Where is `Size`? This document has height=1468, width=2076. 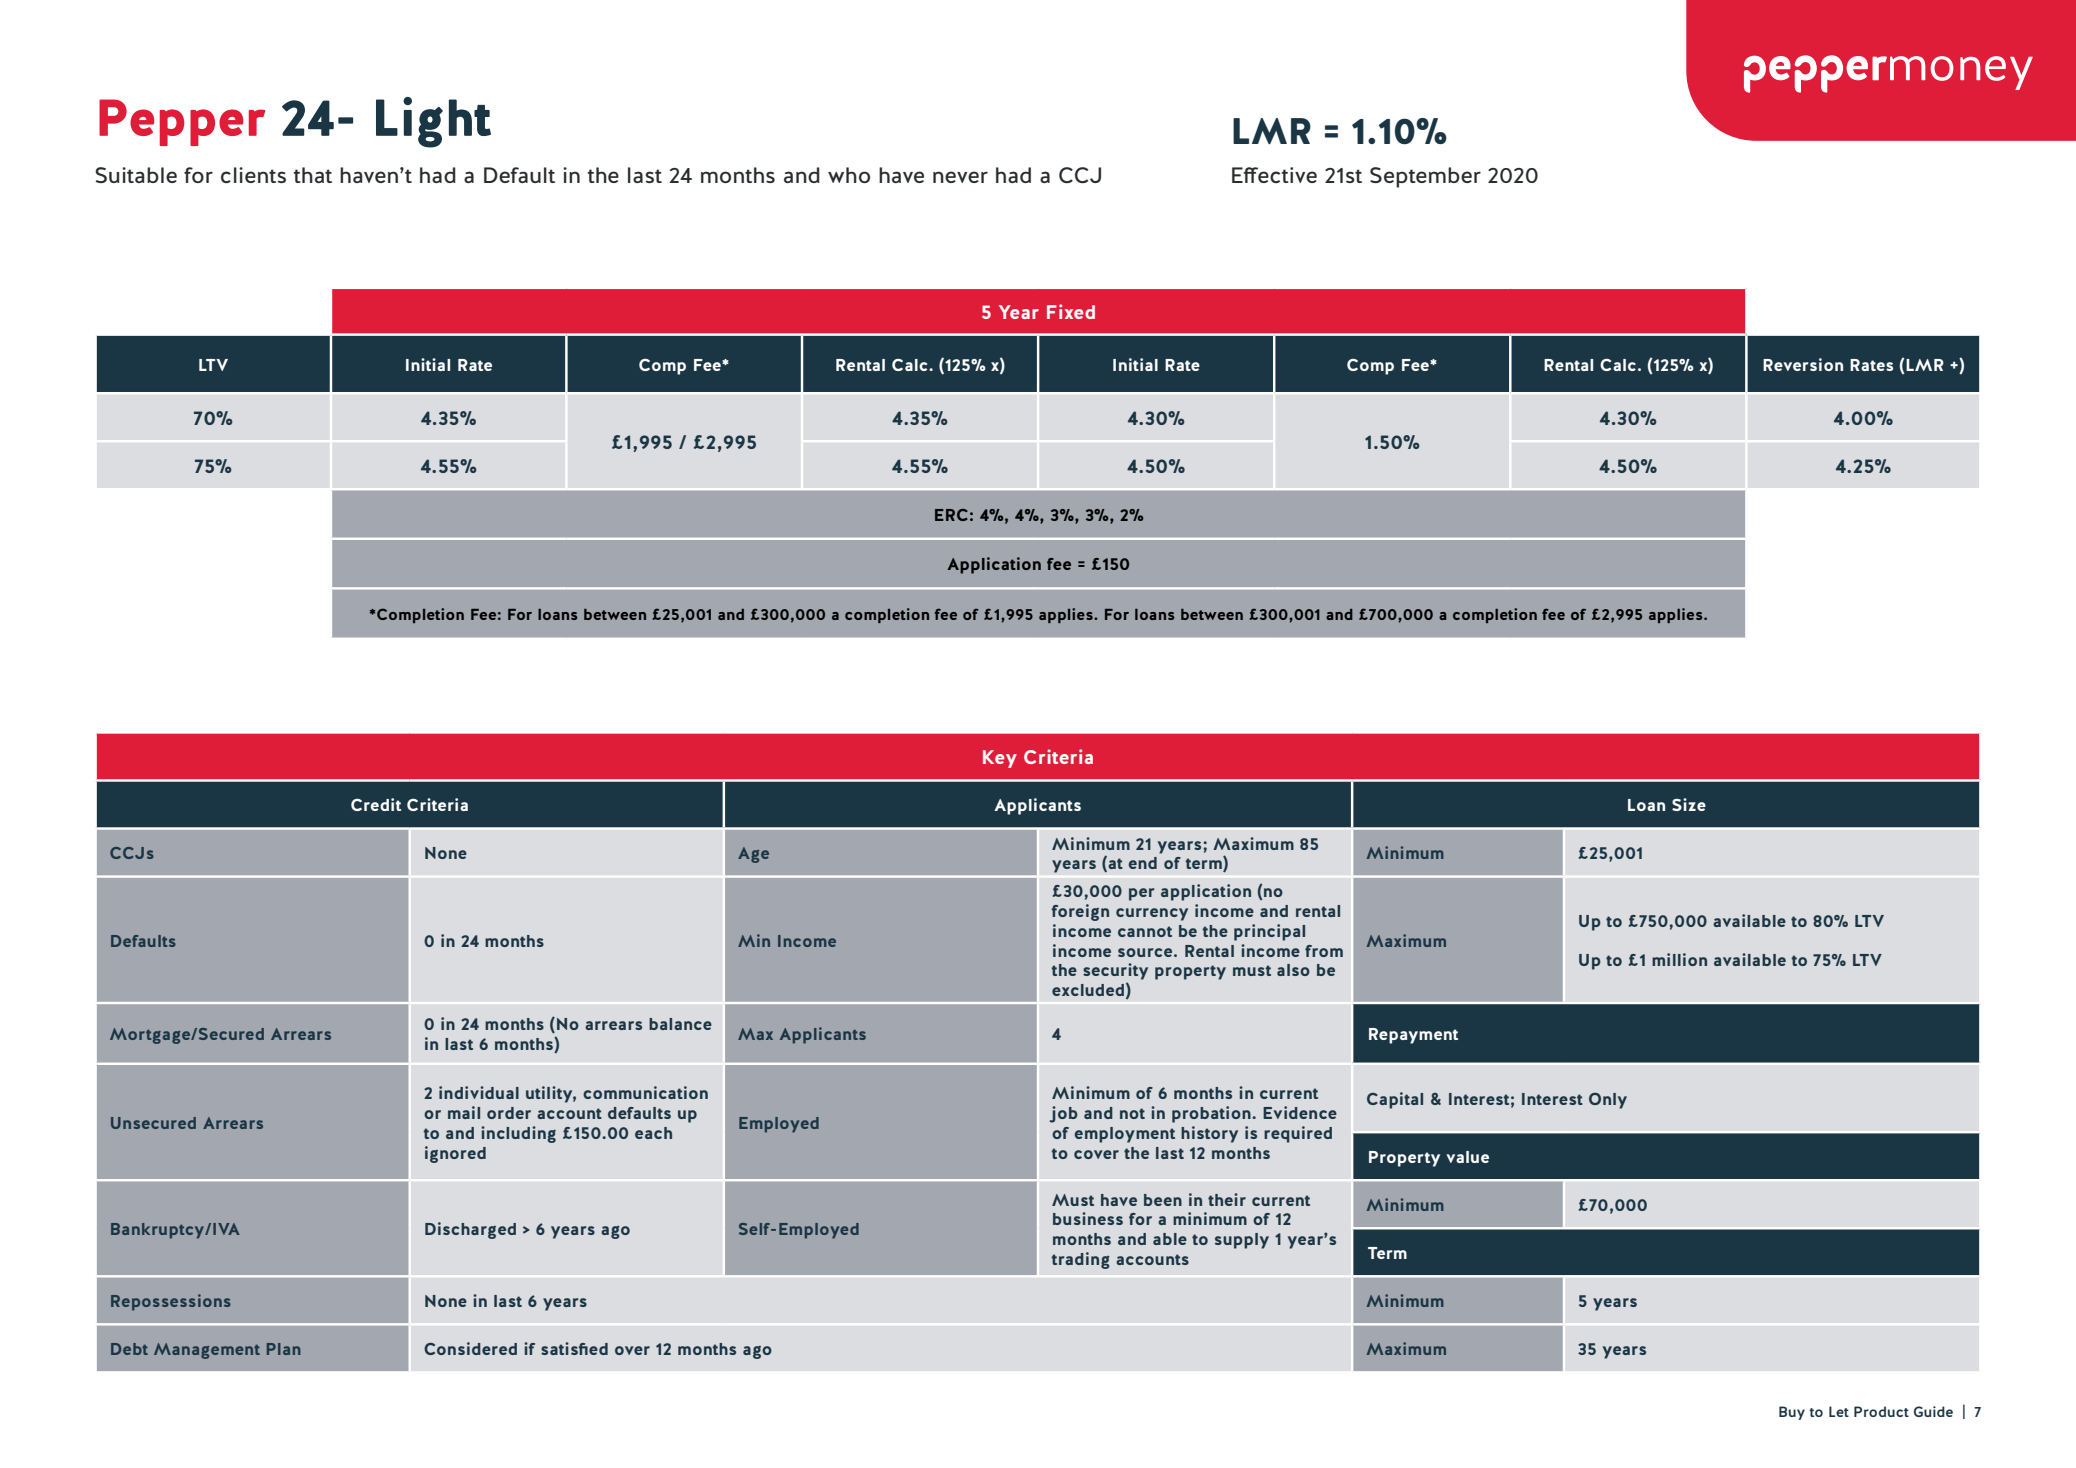
Size is located at coordinates (1689, 804).
